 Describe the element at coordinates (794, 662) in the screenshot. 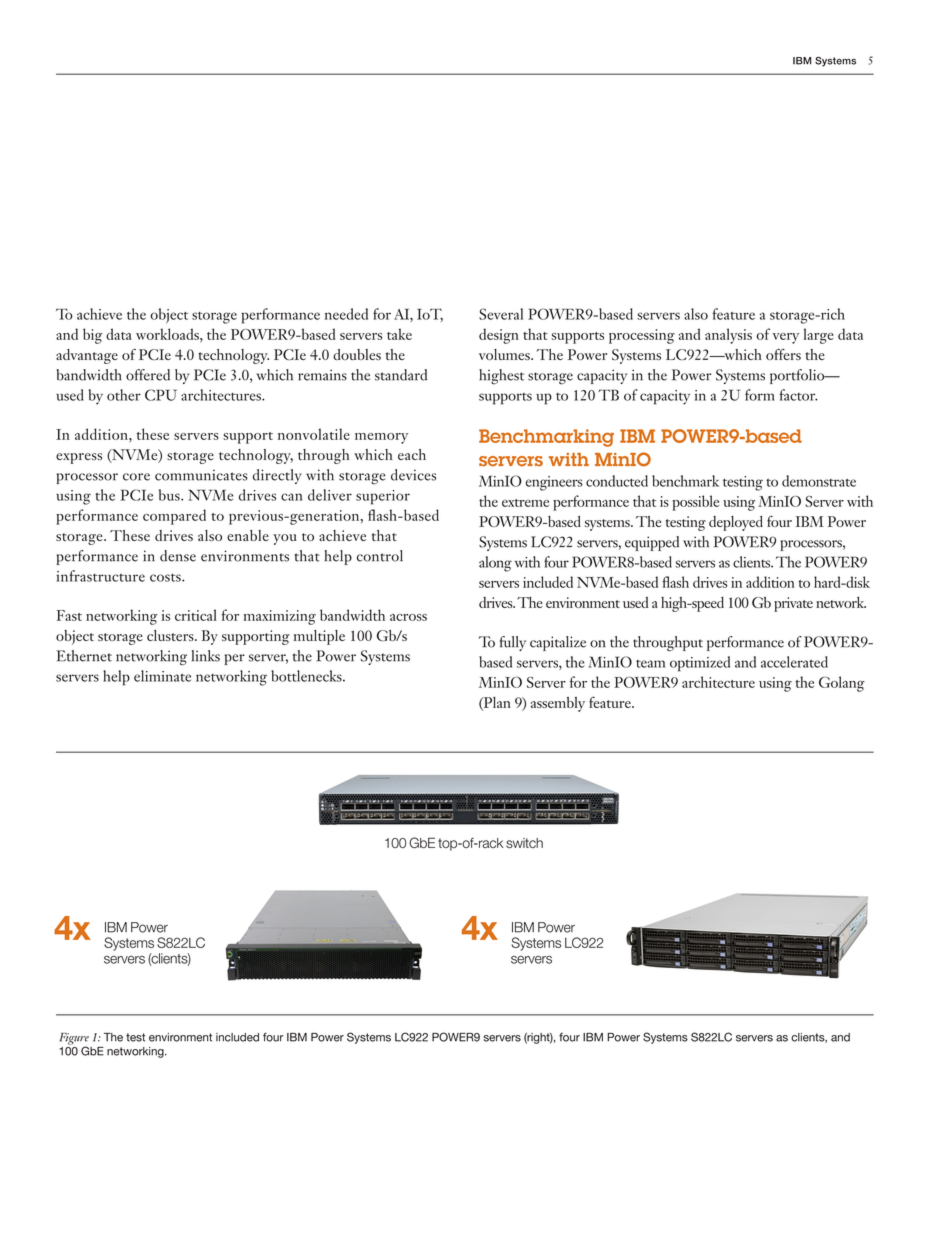

I see `accelerated` at that location.
